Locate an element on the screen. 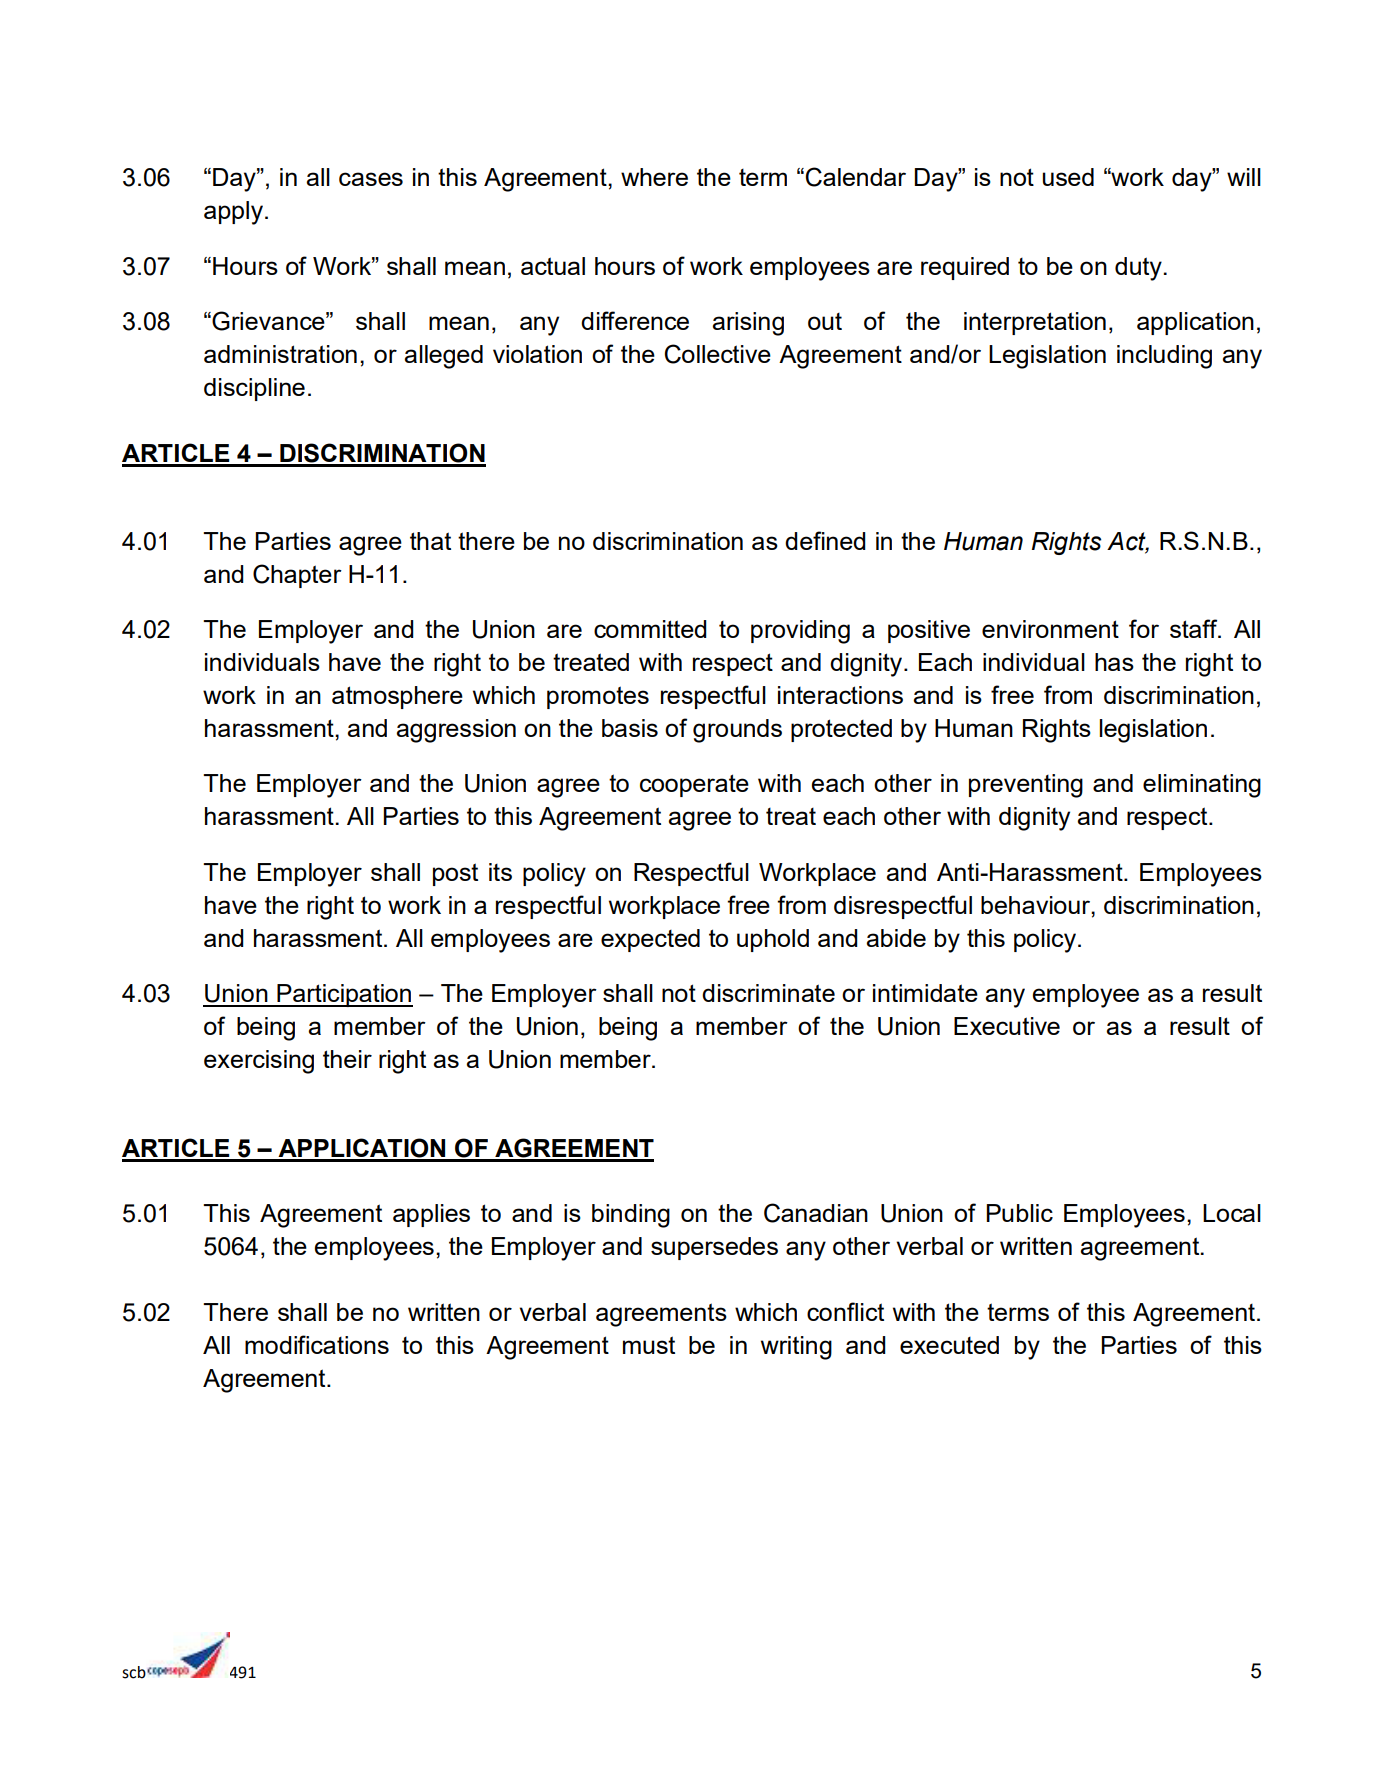 The height and width of the screenshot is (1791, 1384). discriminate is located at coordinates (768, 993).
